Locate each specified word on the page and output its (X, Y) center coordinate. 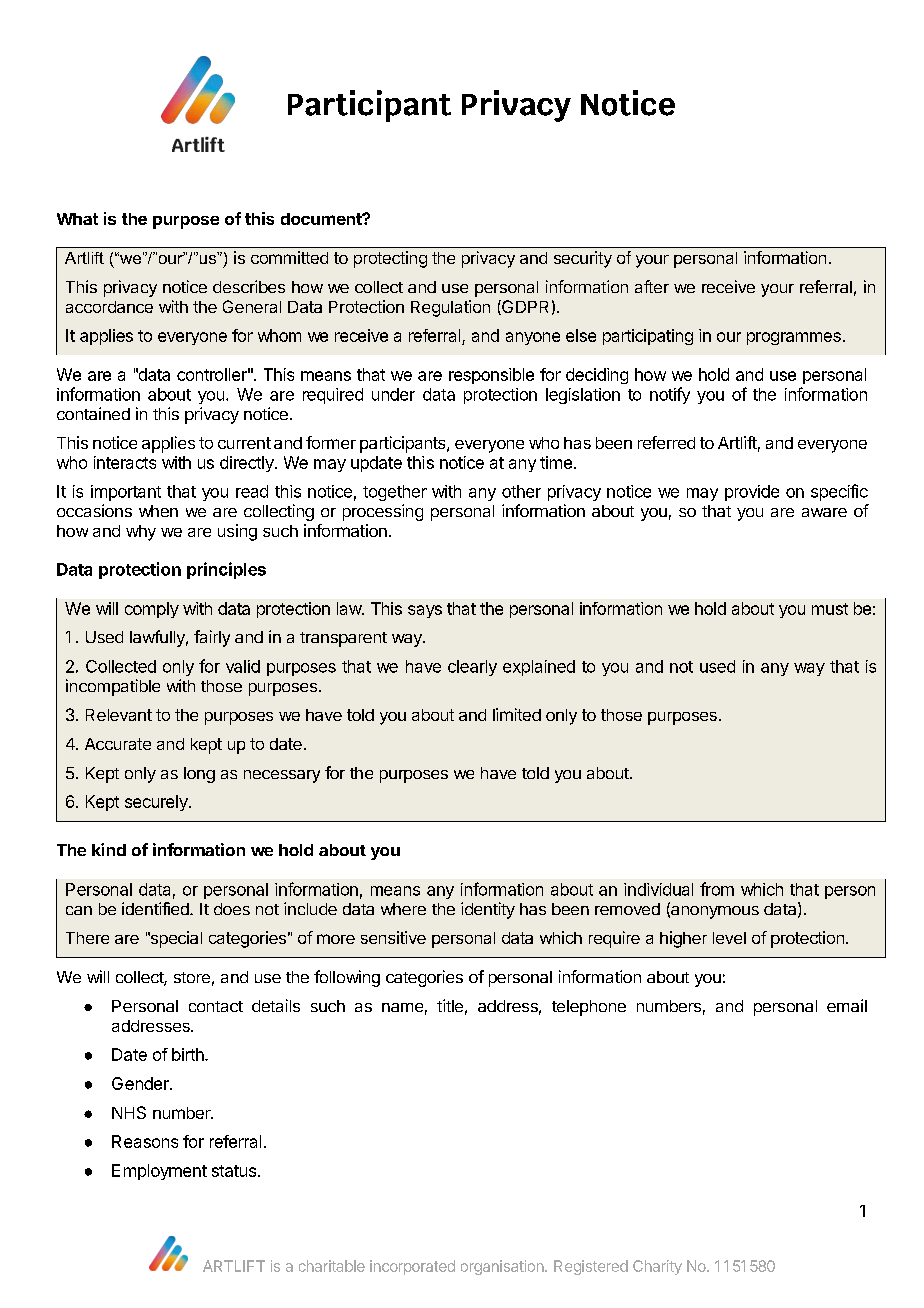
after (652, 286)
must (830, 609)
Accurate (118, 744)
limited (517, 714)
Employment (159, 1172)
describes (249, 286)
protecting (390, 259)
